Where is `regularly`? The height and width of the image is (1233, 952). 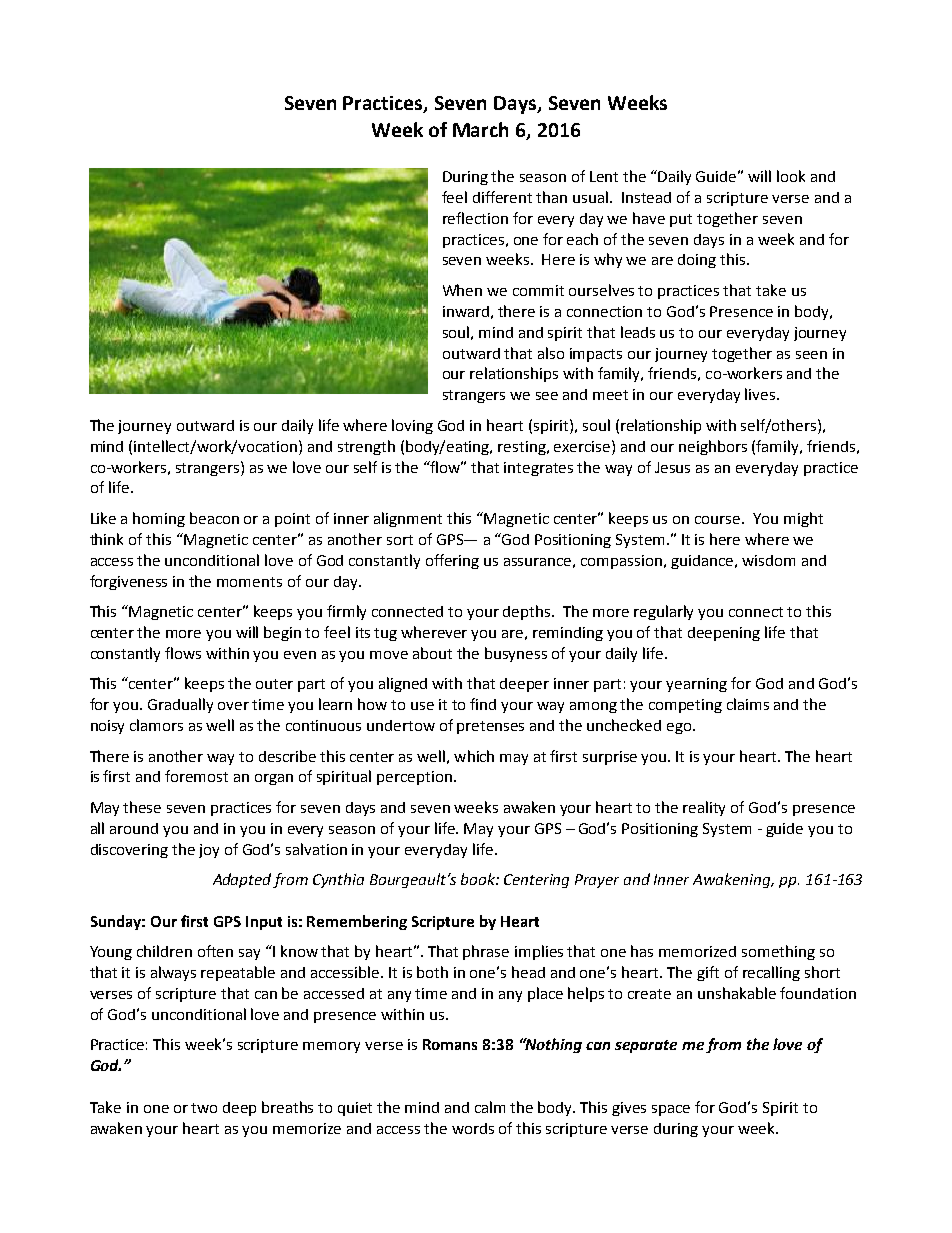 regularly is located at coordinates (663, 612).
